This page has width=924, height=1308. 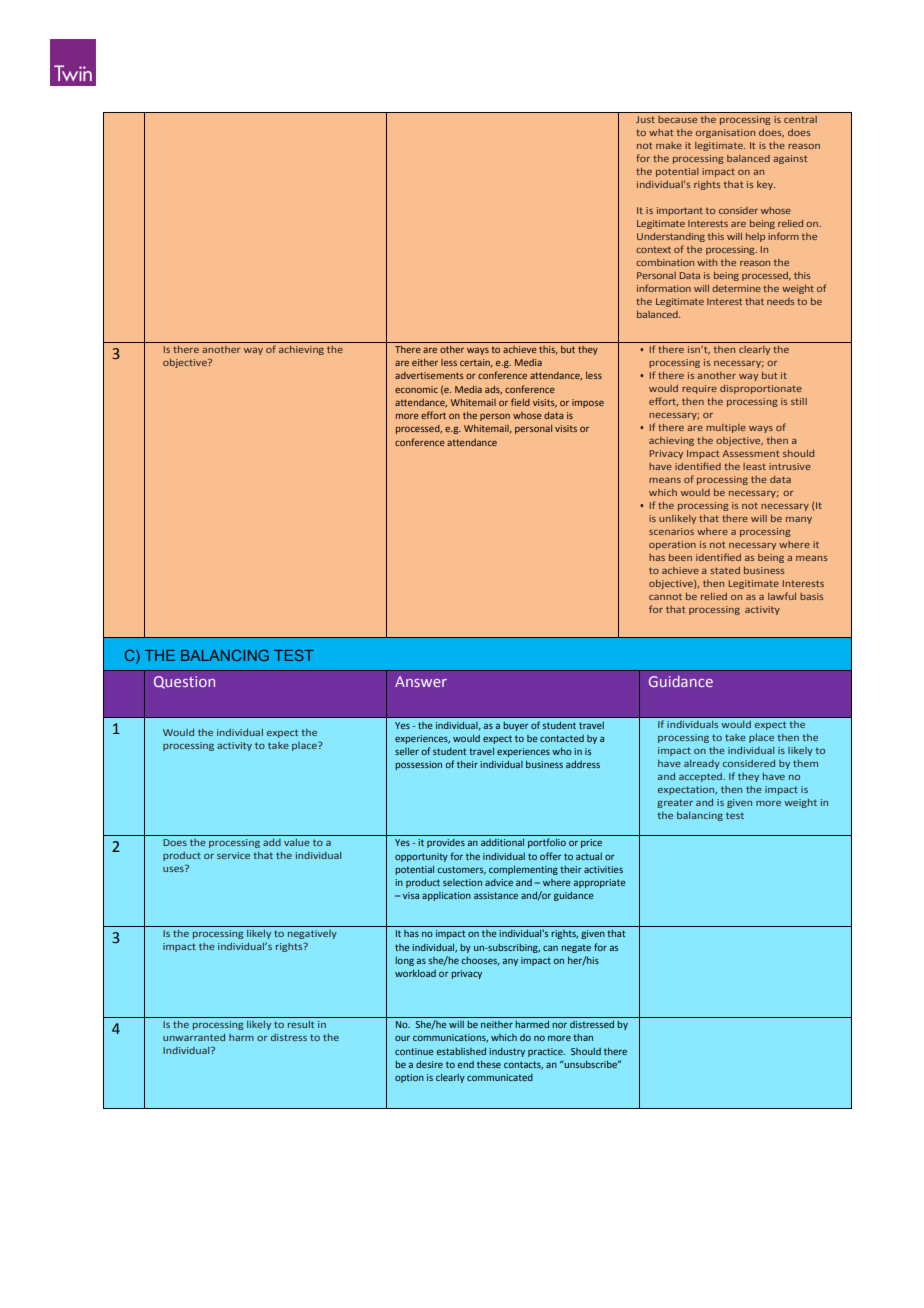 I want to click on unwarranted, so click(x=194, y=1037).
